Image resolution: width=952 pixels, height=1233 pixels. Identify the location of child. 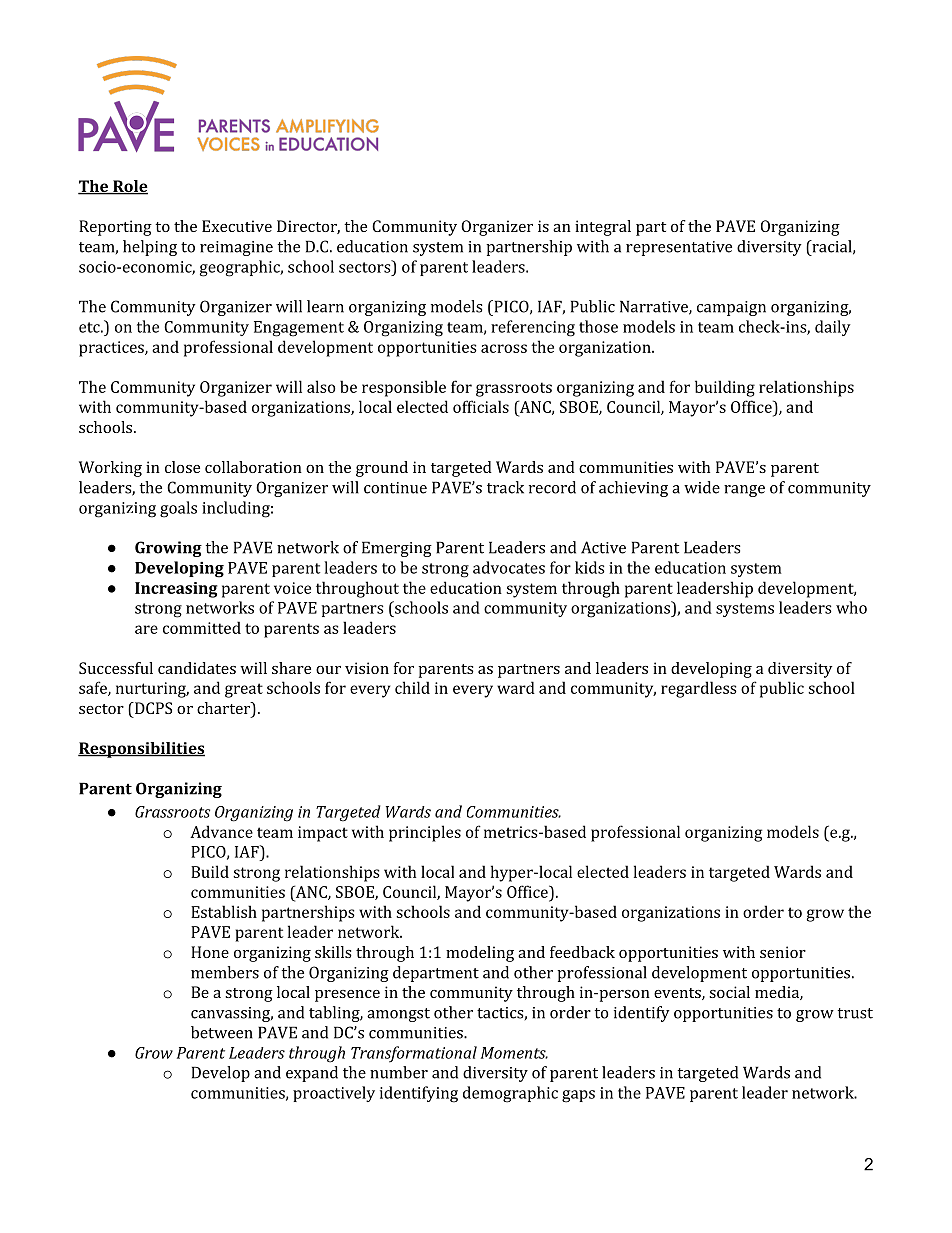
(412, 687).
